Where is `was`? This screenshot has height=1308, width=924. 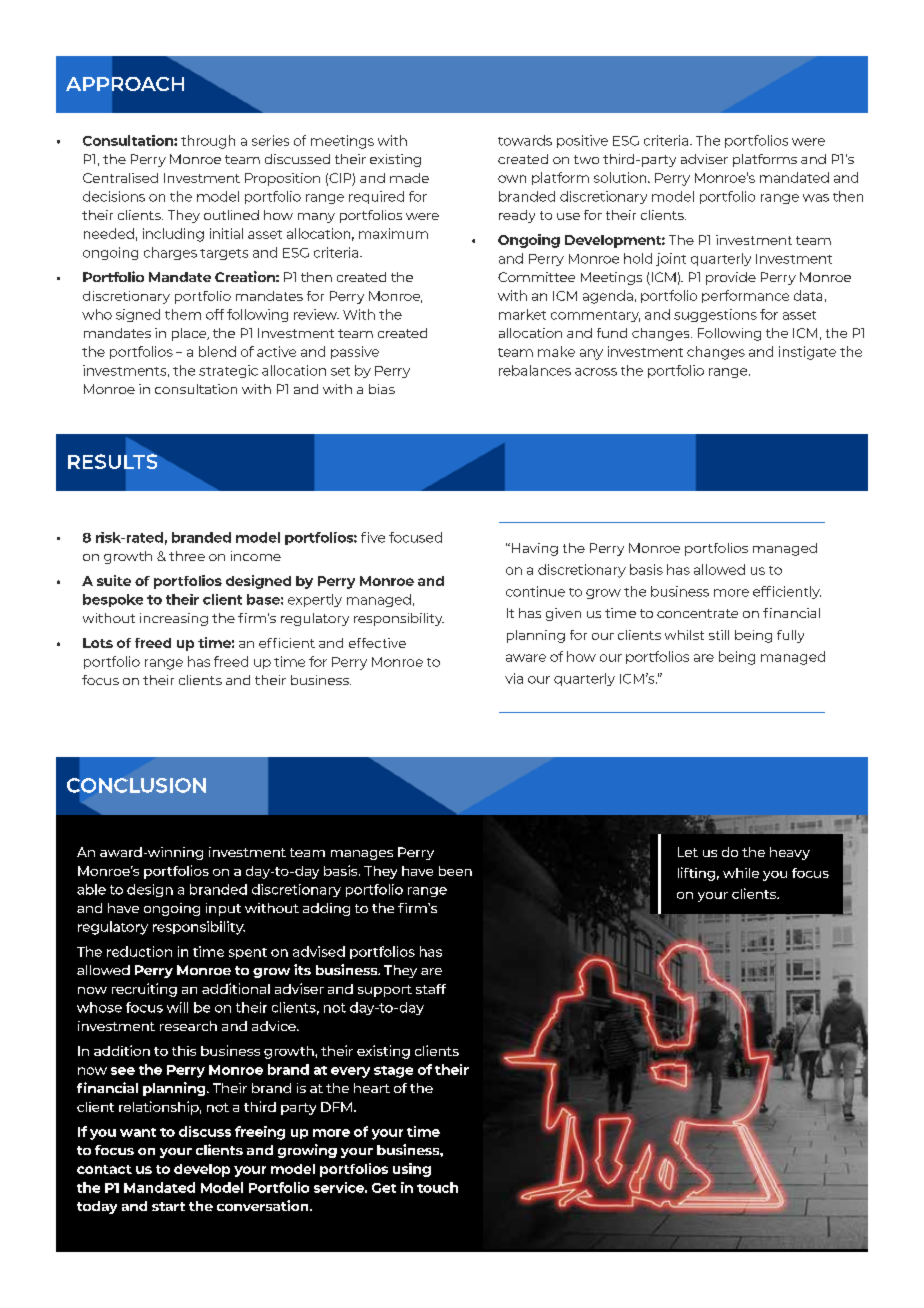
was is located at coordinates (816, 198).
